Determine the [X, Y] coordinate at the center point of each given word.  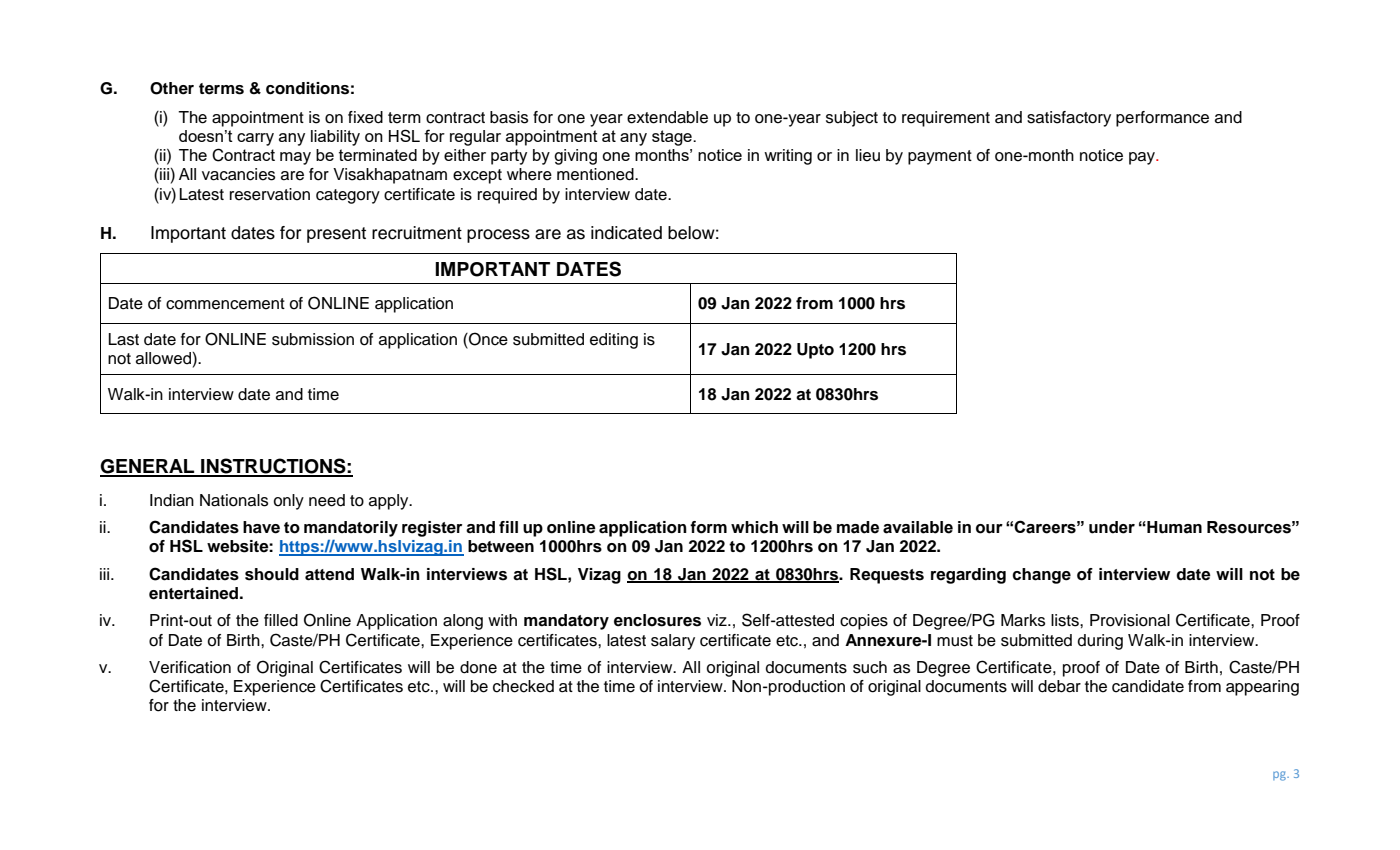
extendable [667, 117]
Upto [815, 351]
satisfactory [1069, 119]
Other [172, 88]
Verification [190, 667]
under [1112, 527]
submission [313, 339]
